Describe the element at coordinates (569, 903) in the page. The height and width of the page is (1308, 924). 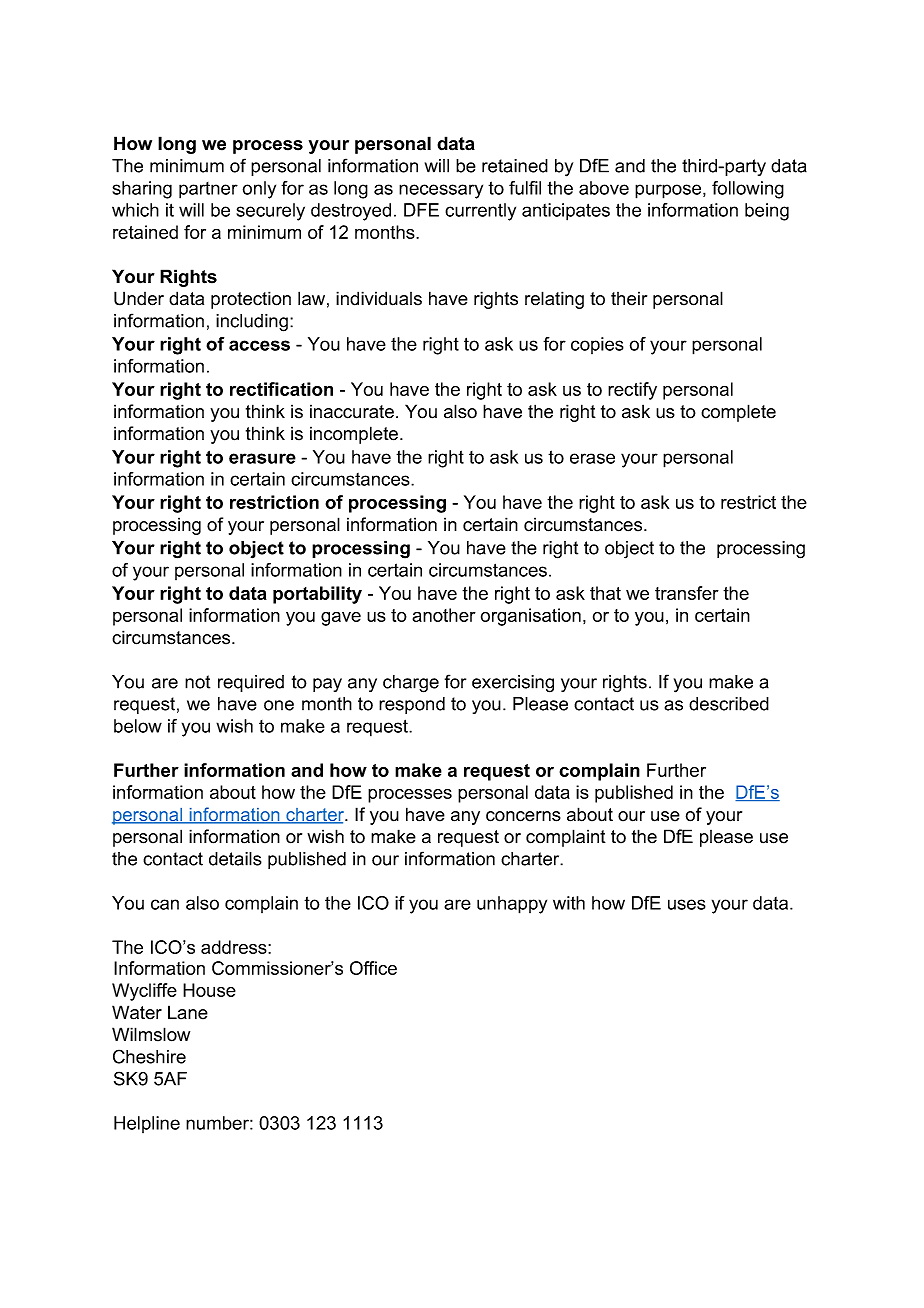
I see `with` at that location.
